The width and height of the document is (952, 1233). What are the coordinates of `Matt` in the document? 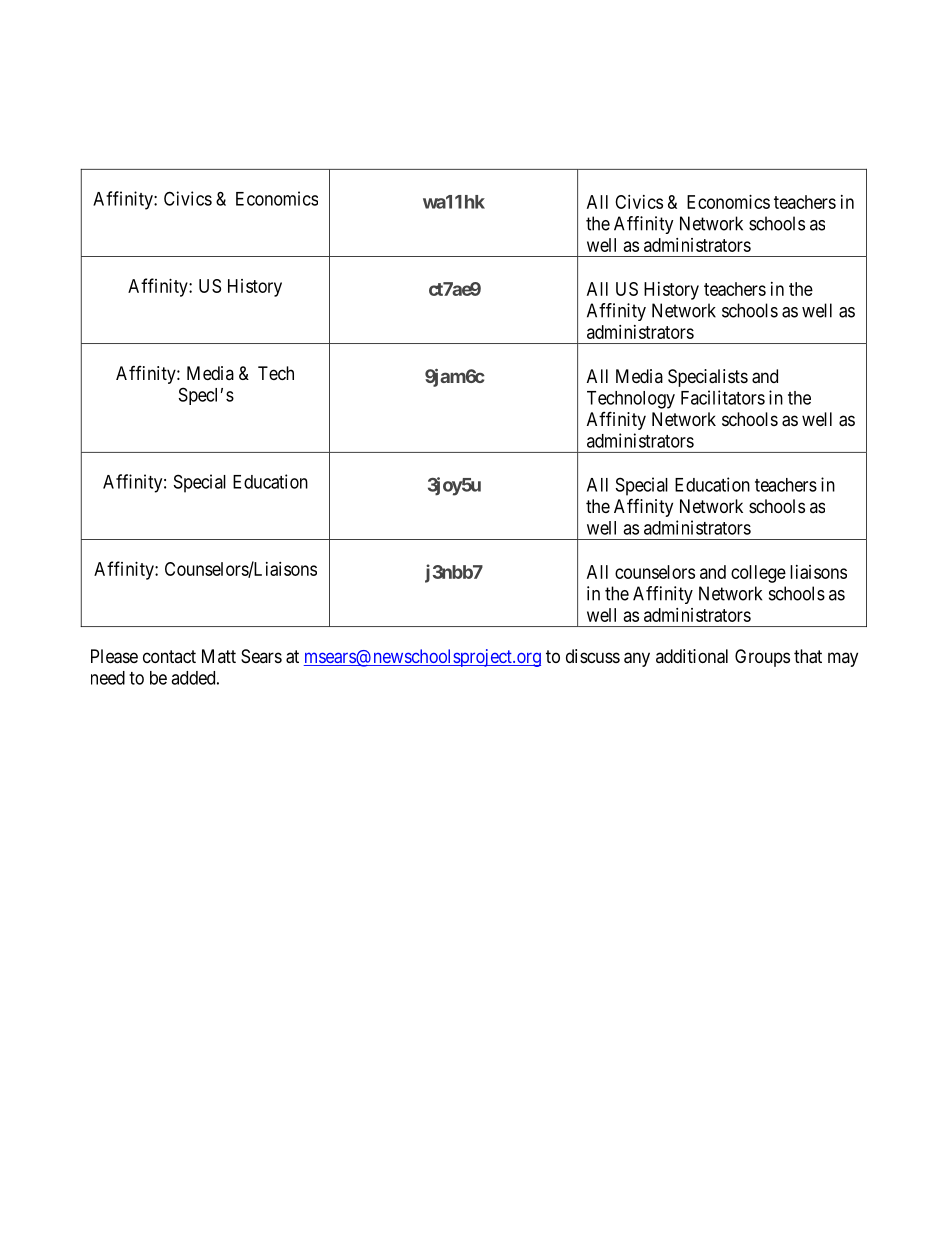 It's located at (219, 656).
